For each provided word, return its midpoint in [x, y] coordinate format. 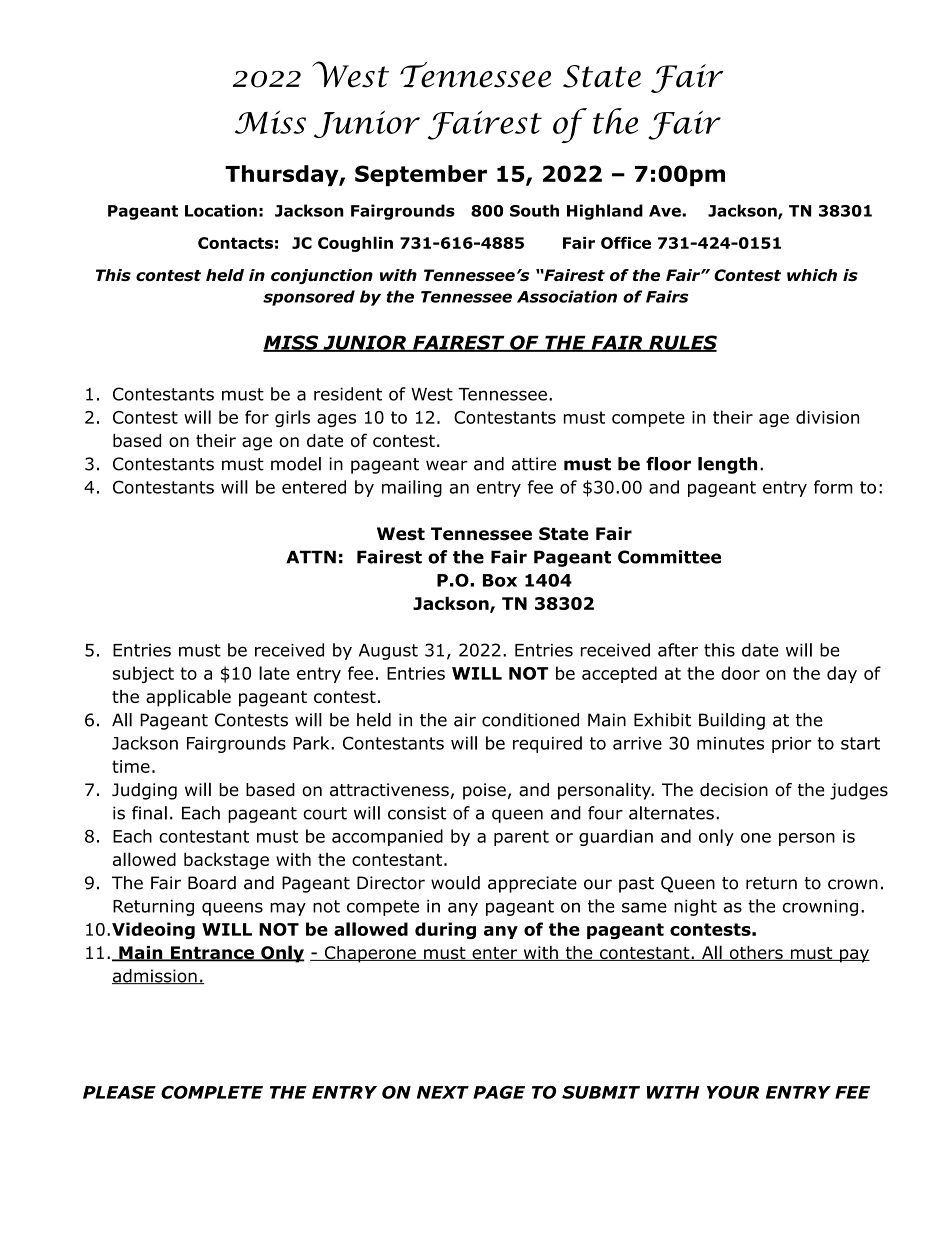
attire [534, 464]
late [274, 673]
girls [292, 418]
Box [500, 580]
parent [521, 838]
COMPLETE [212, 1092]
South [534, 210]
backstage [226, 861]
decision [734, 790]
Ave [666, 211]
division [827, 417]
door [740, 673]
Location [221, 210]
